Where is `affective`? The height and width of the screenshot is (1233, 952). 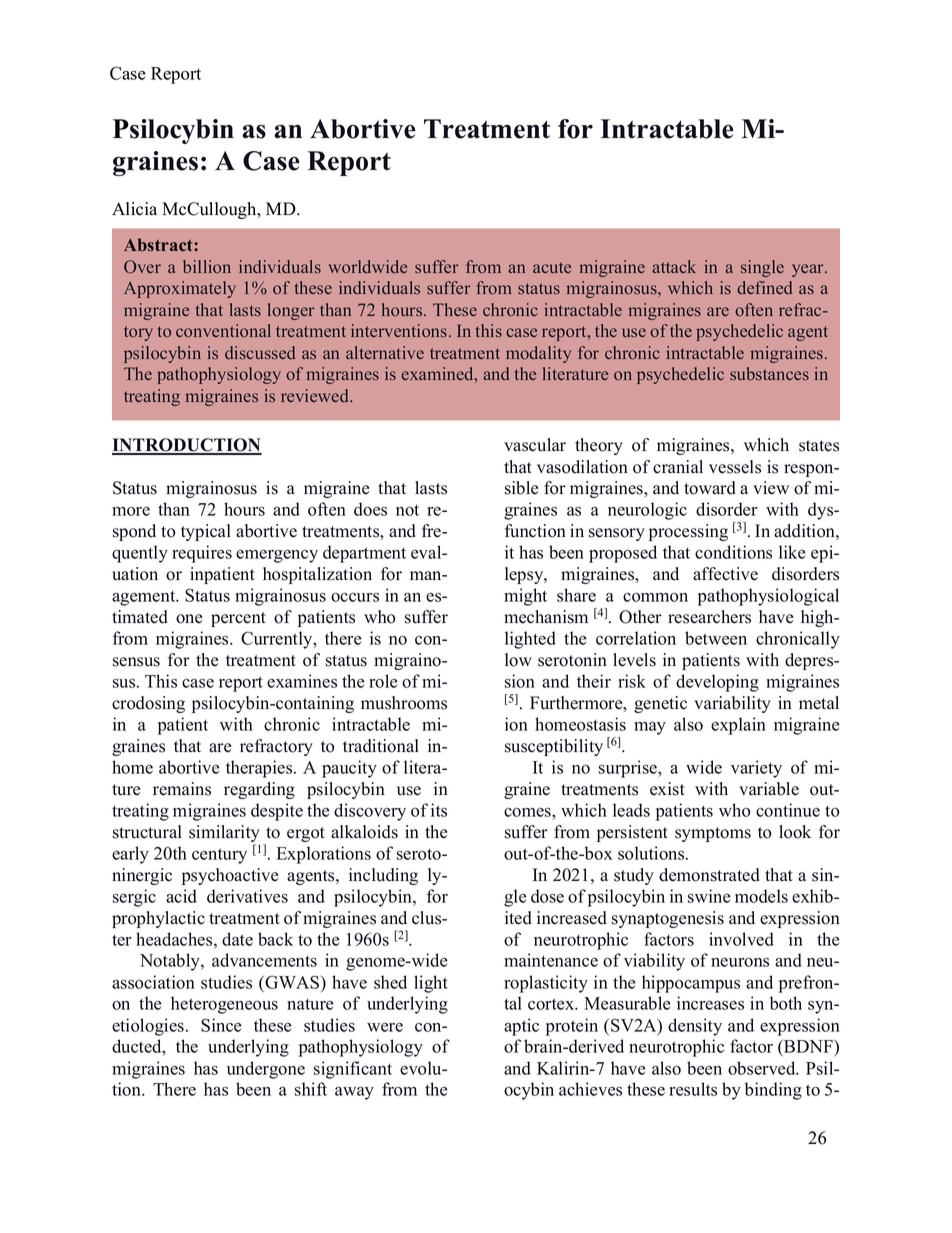 affective is located at coordinates (725, 574).
